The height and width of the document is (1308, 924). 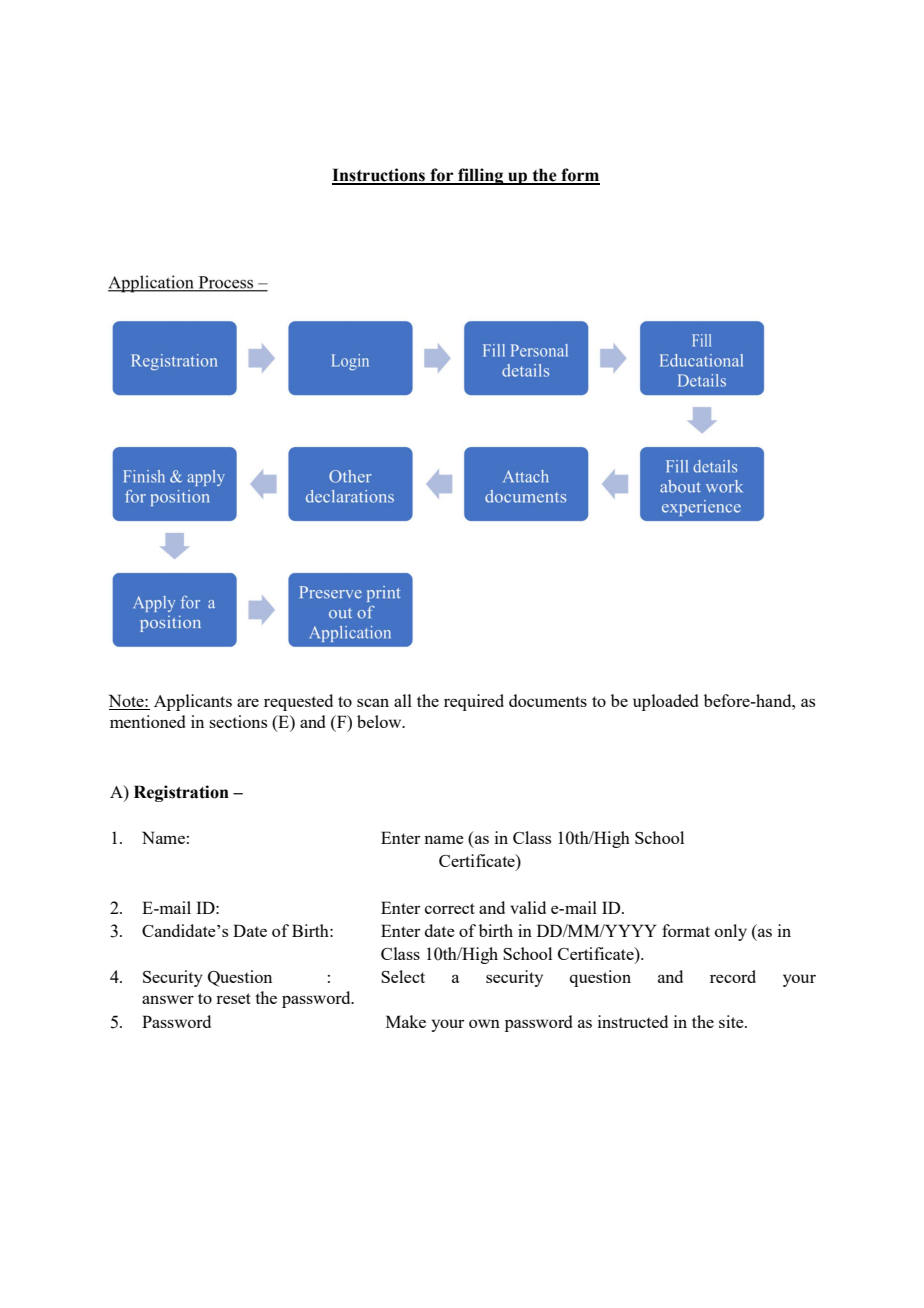 I want to click on Applicants, so click(x=193, y=702).
